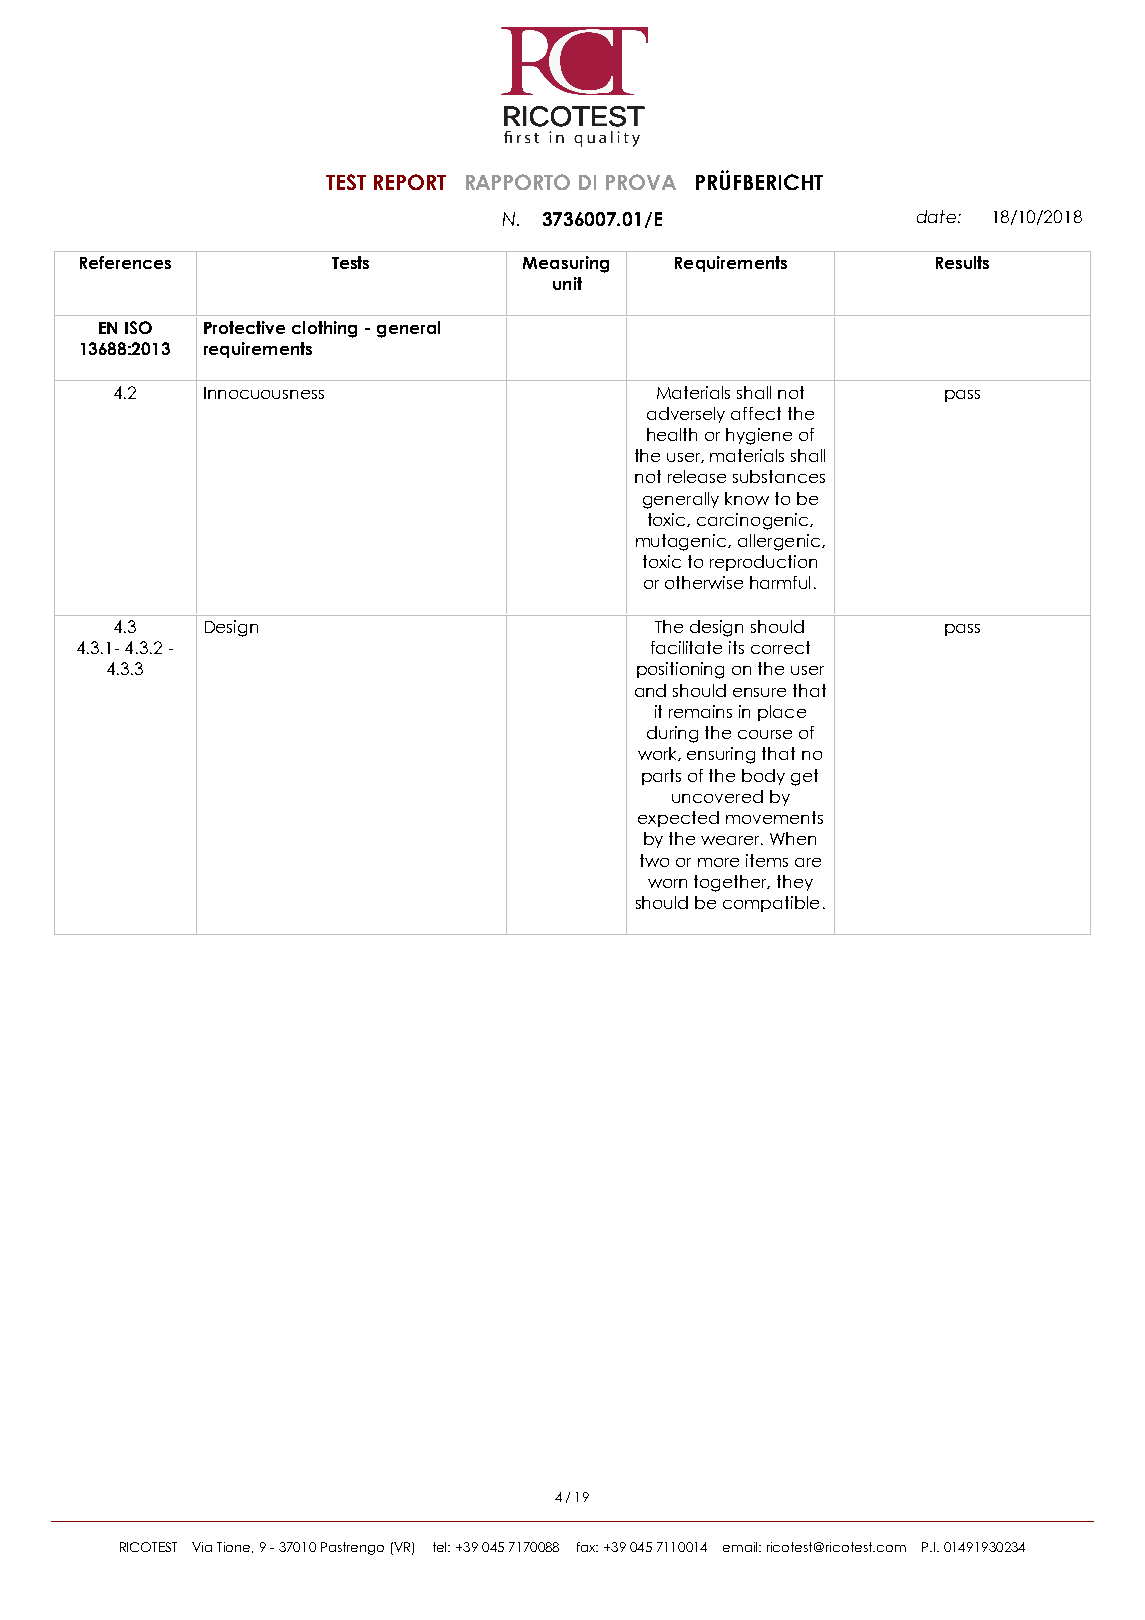  Describe the element at coordinates (566, 264) in the image. I see `Measuring` at that location.
